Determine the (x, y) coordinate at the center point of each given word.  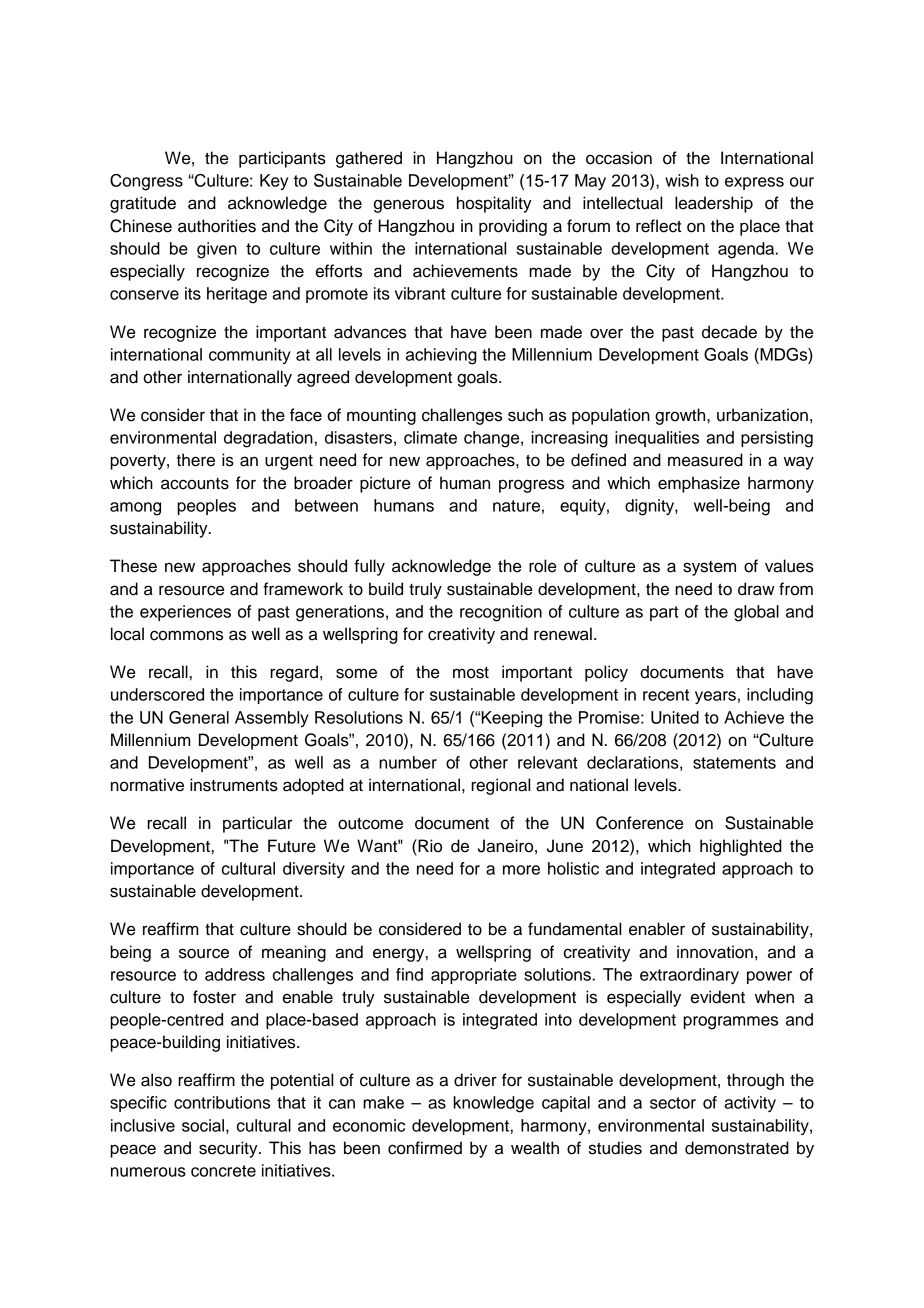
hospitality (494, 204)
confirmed (425, 1148)
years (715, 697)
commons (186, 635)
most (471, 673)
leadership (714, 204)
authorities (217, 226)
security (229, 1149)
